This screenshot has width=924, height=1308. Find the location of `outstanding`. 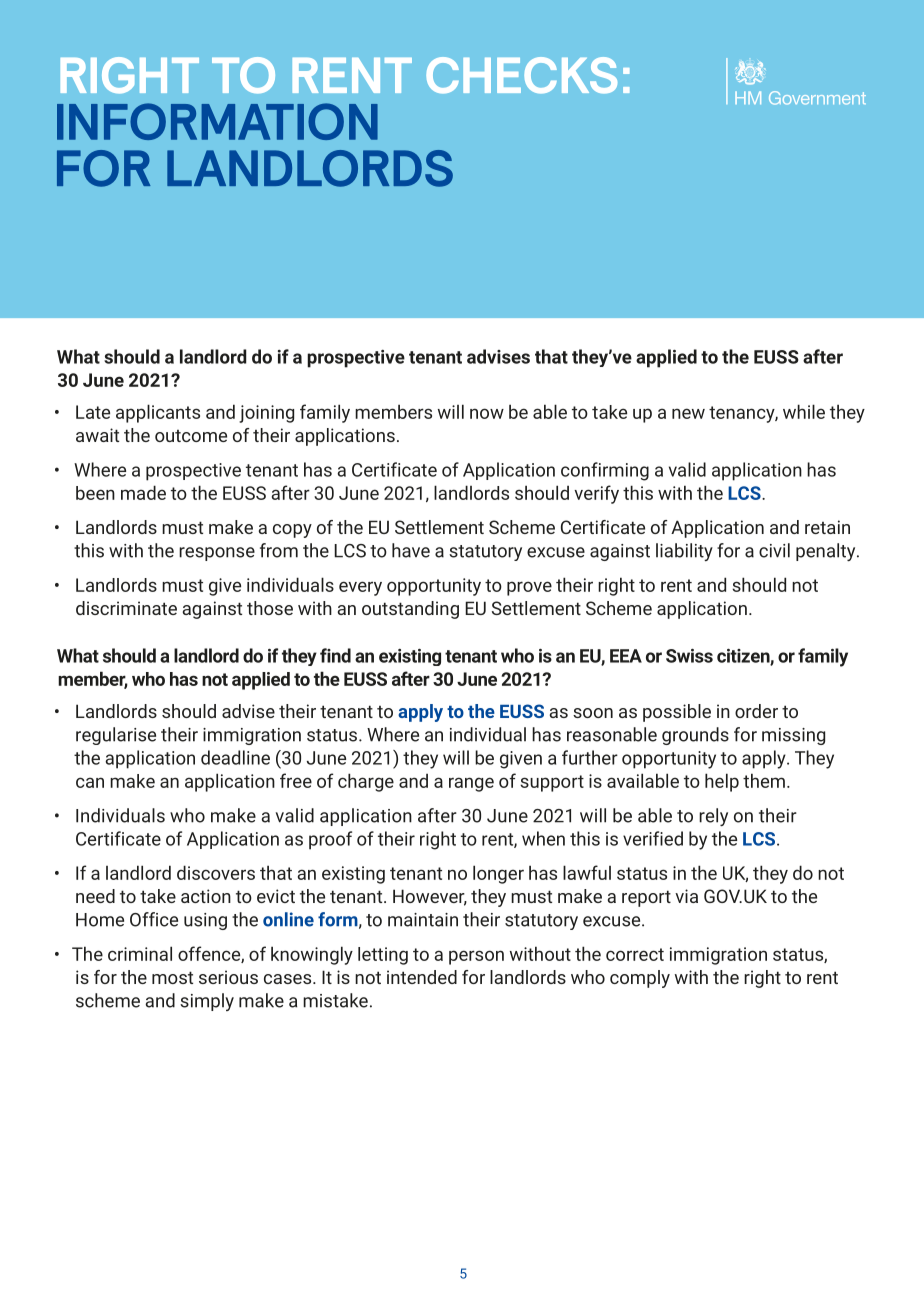

outstanding is located at coordinates (410, 610).
